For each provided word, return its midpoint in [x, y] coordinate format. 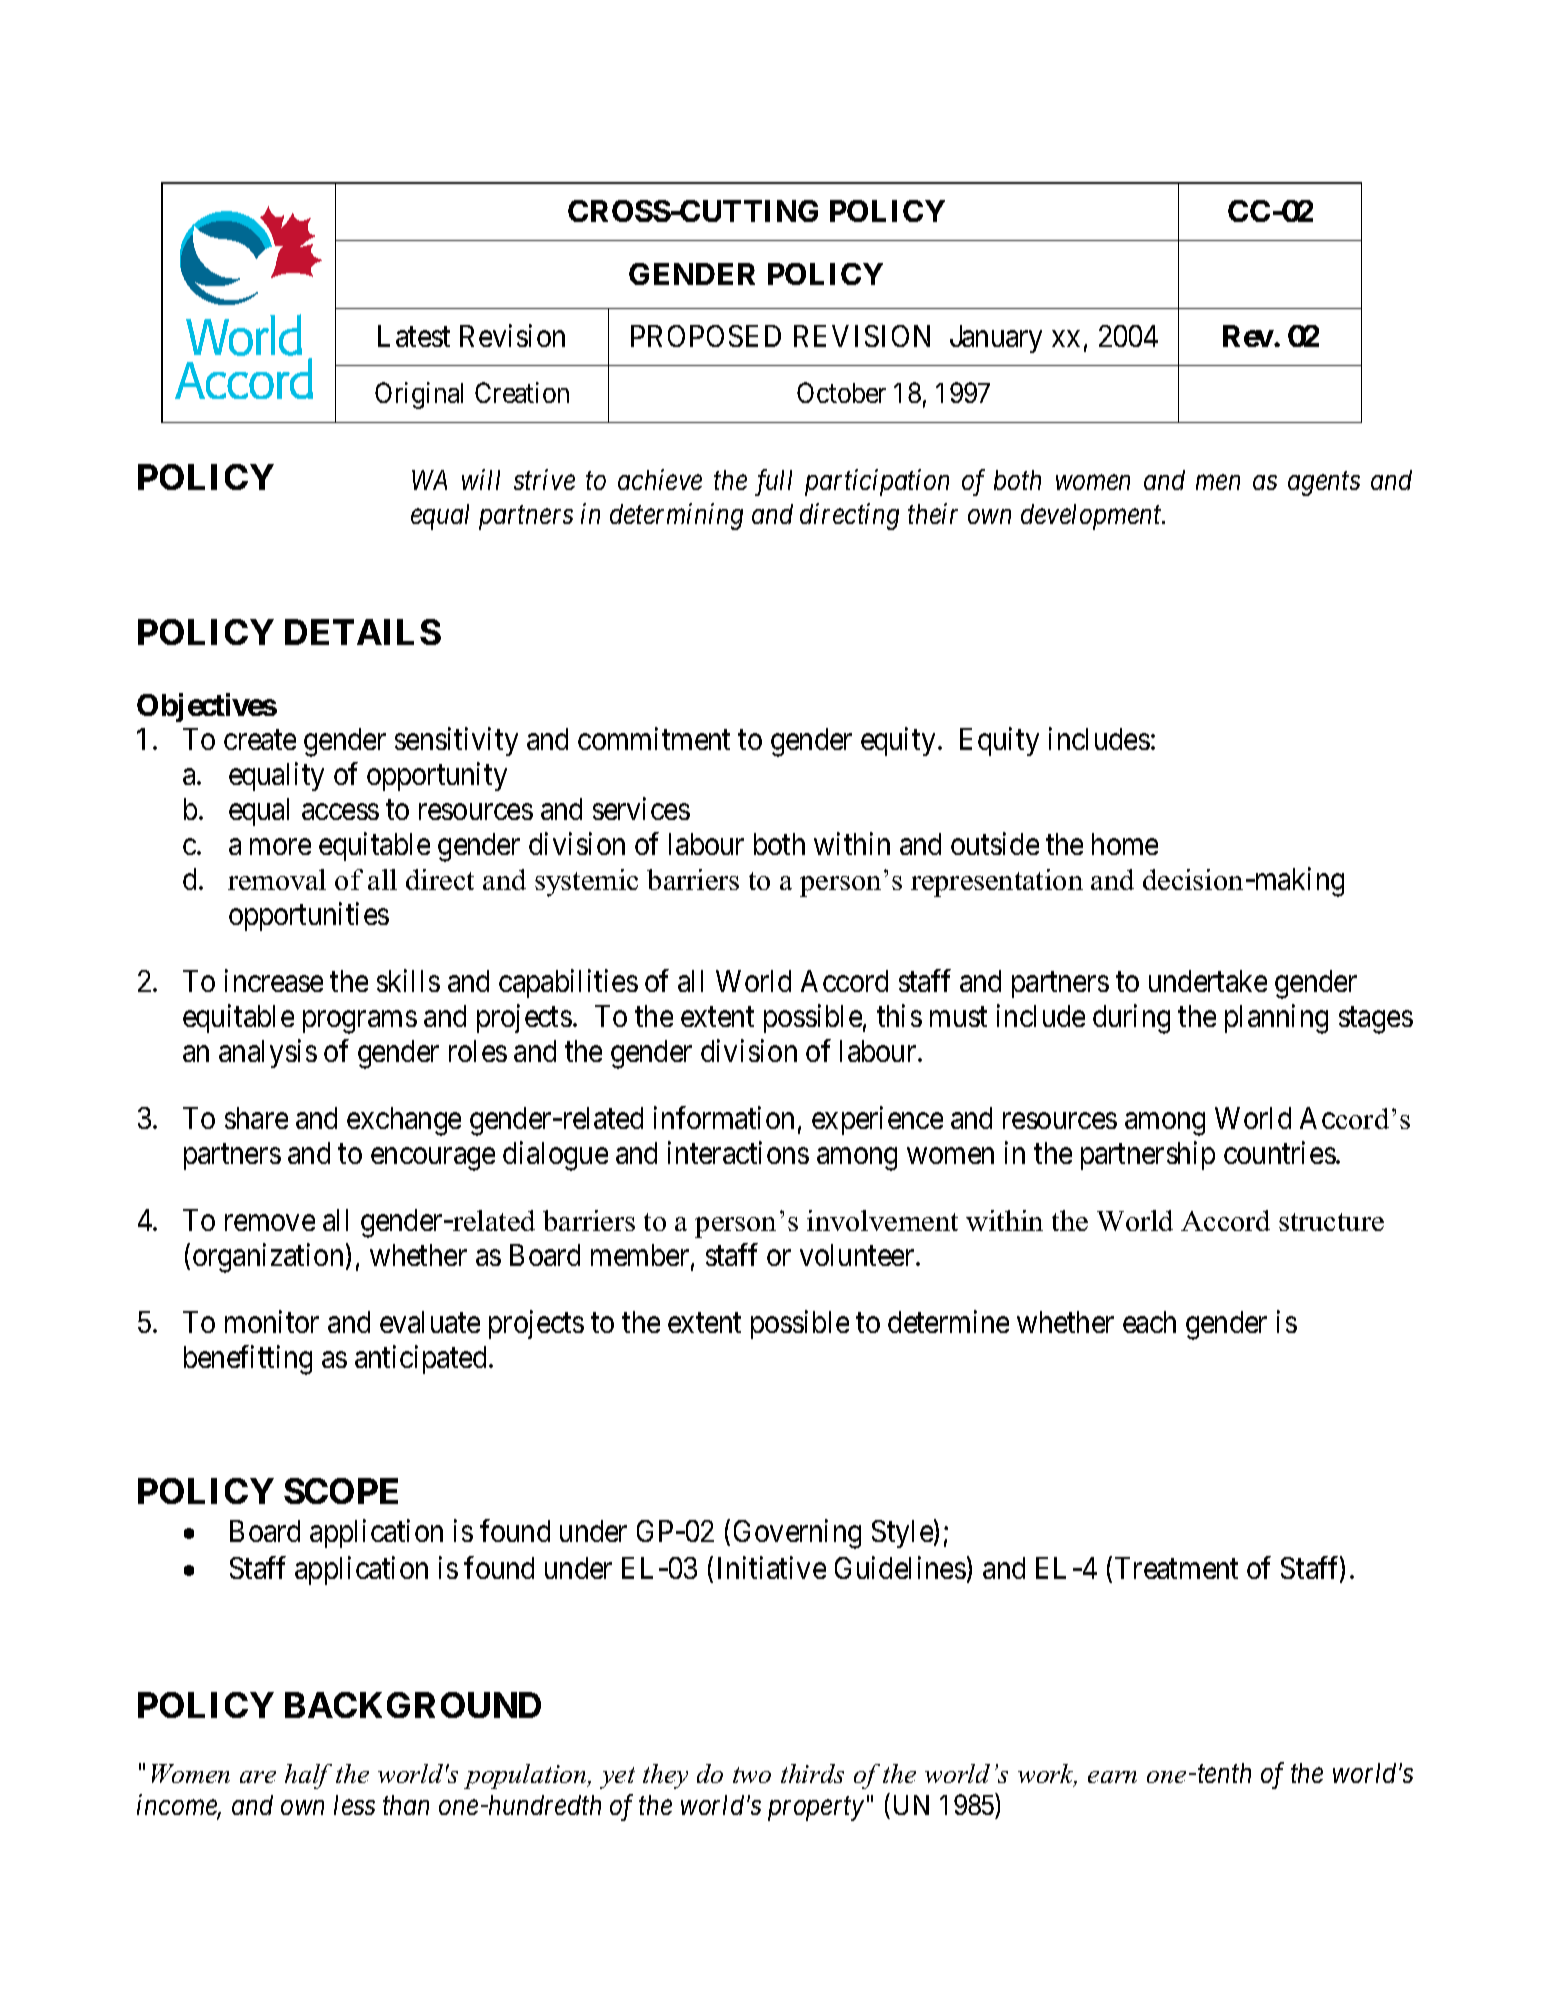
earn [1112, 1777]
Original [419, 395]
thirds [812, 1773]
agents [1324, 484]
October [841, 392]
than [406, 1805]
